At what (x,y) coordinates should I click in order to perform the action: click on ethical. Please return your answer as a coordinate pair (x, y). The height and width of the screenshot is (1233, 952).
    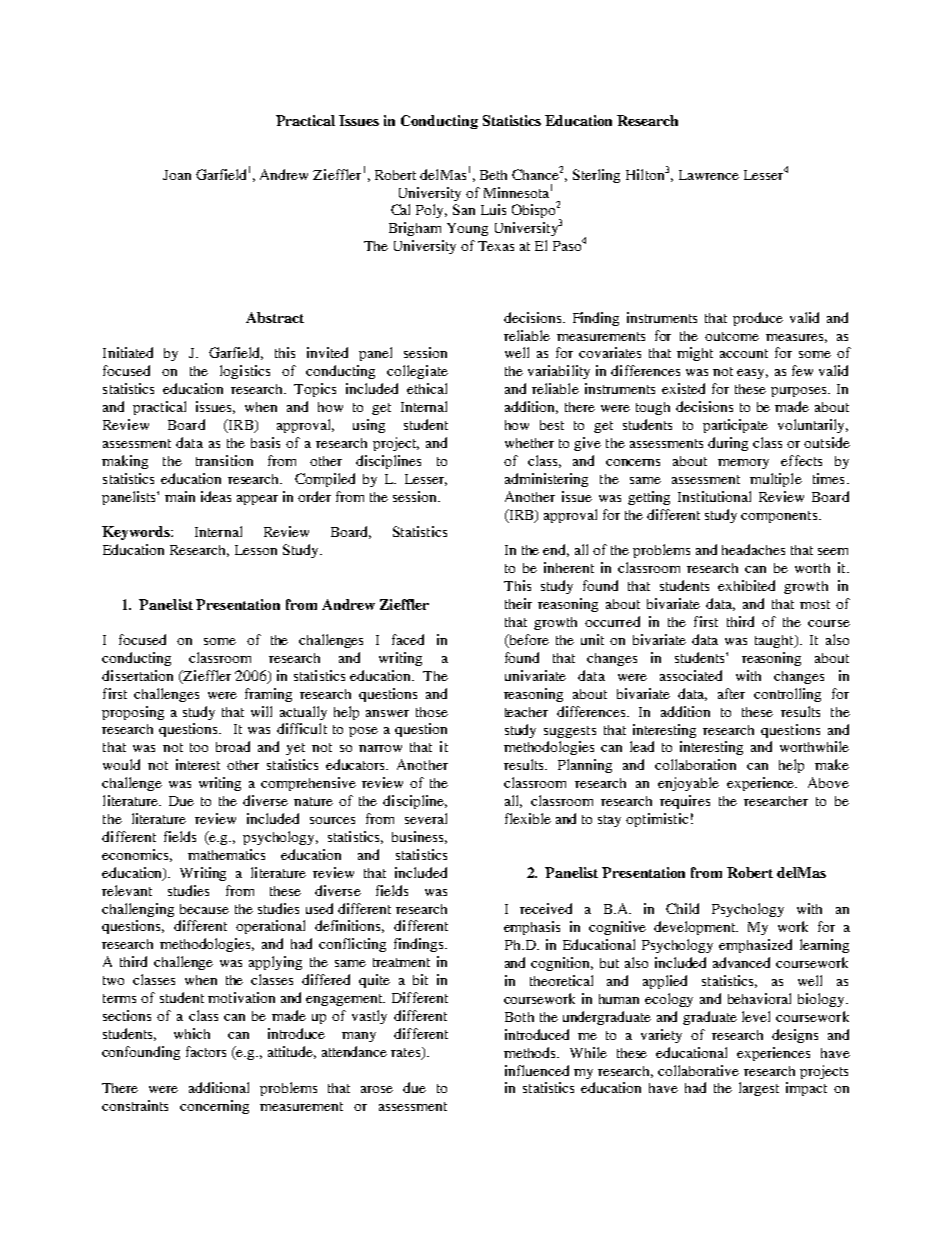
    Looking at the image, I should click on (427, 388).
